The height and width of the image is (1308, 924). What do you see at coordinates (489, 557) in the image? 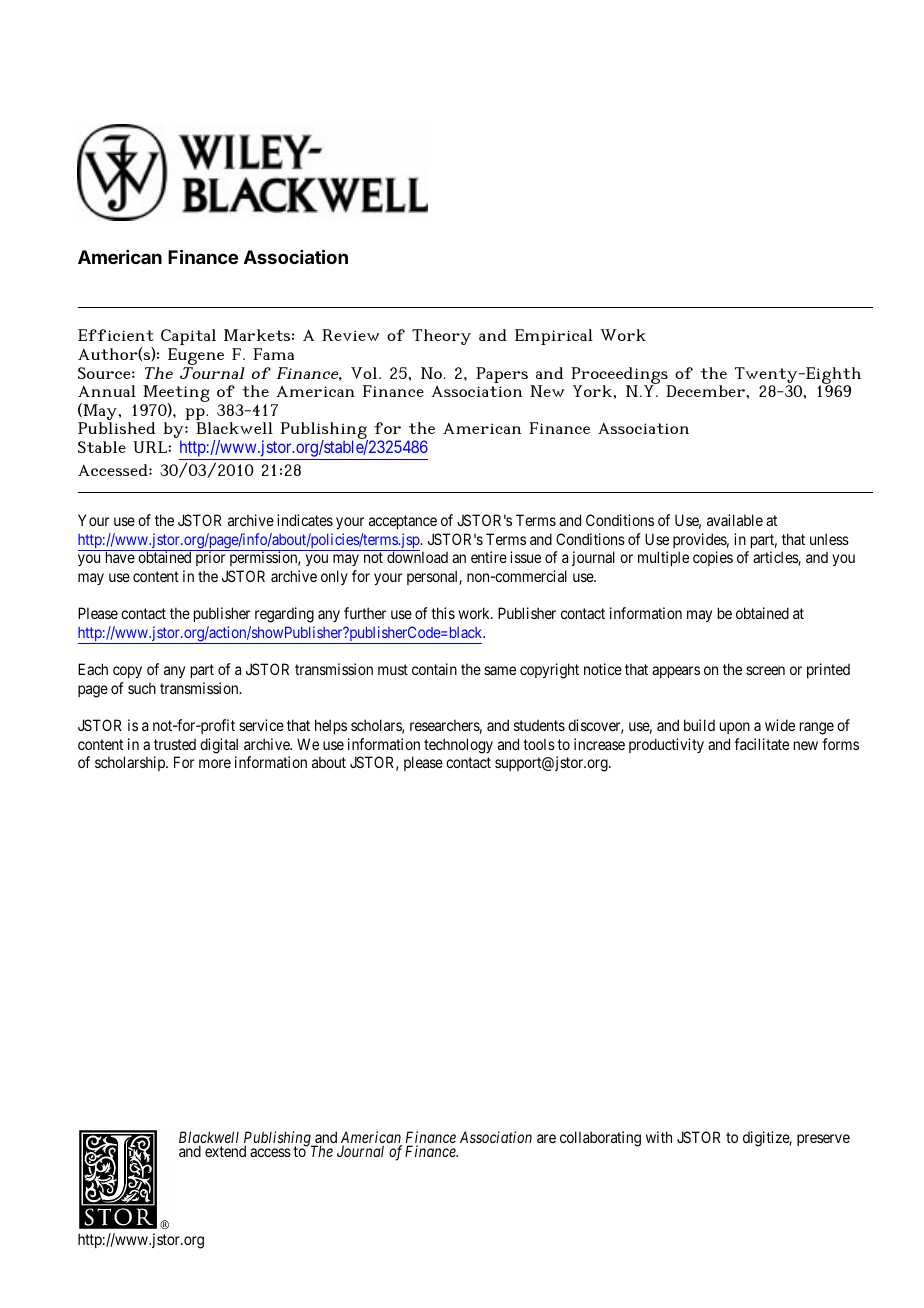
I see `entire` at bounding box center [489, 557].
